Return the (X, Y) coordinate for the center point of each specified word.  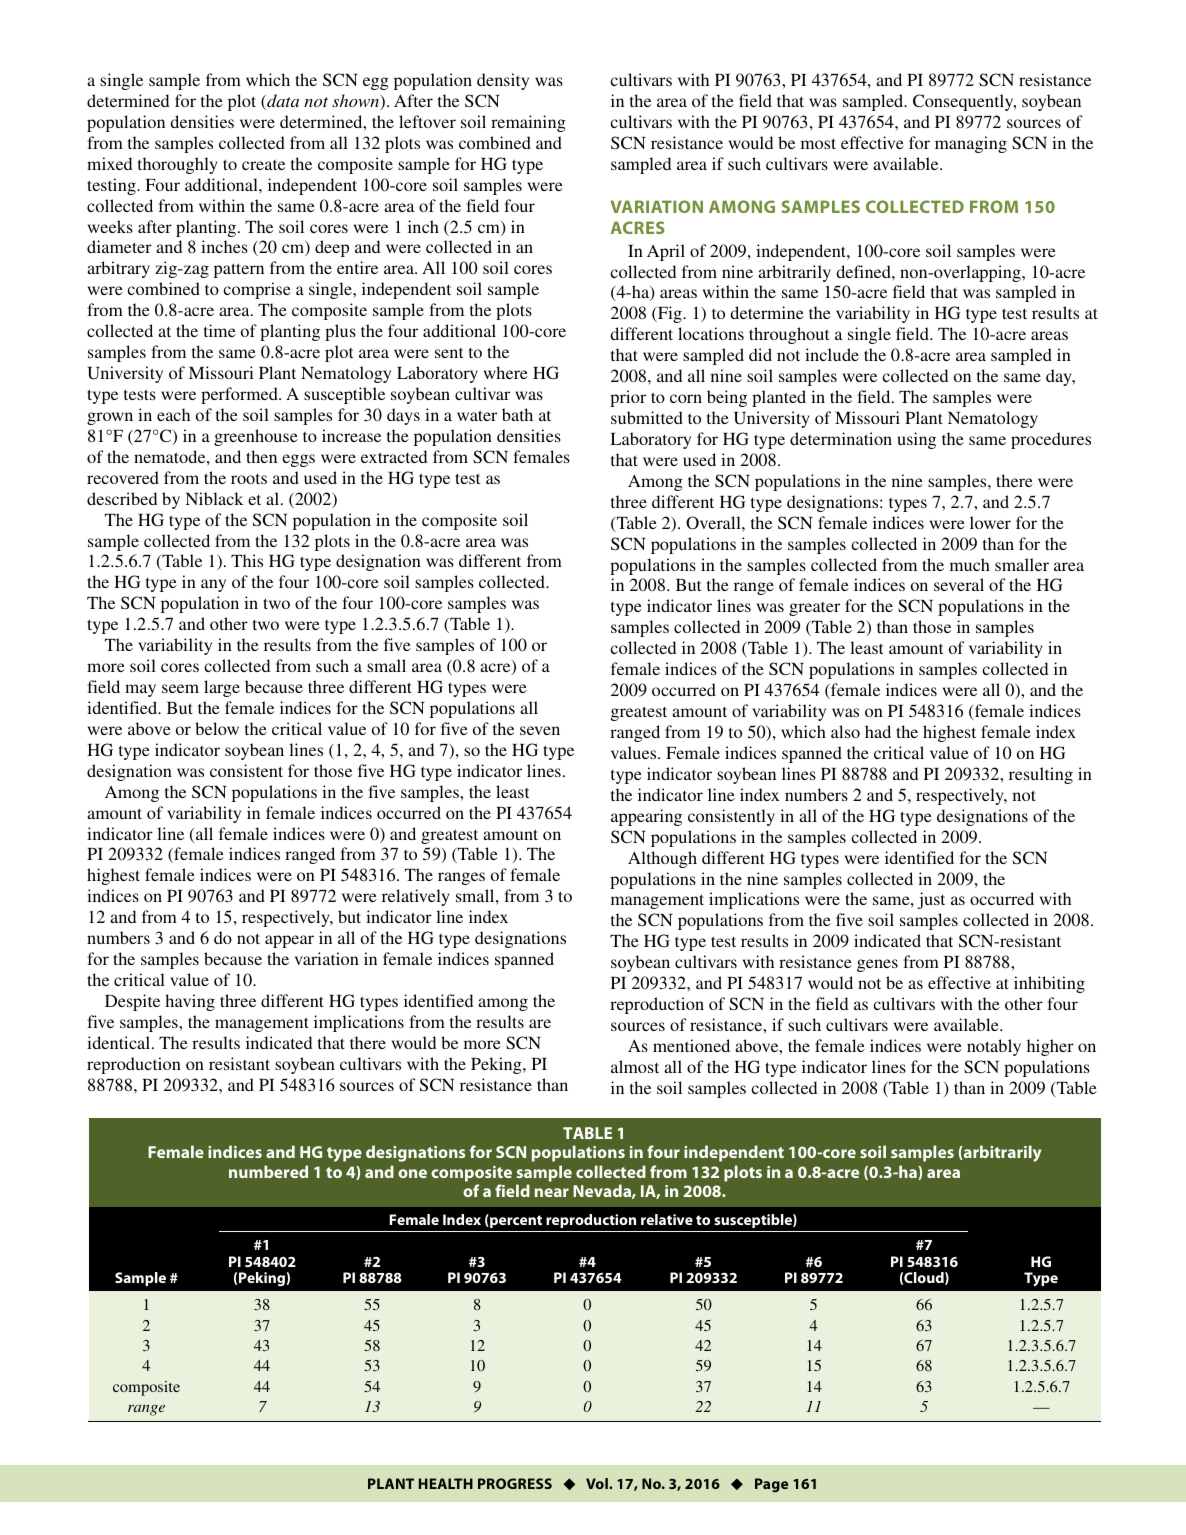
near (552, 1192)
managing (971, 144)
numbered (268, 1171)
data (282, 102)
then (261, 456)
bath (517, 414)
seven (540, 730)
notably (994, 1047)
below (217, 728)
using (916, 440)
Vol (598, 1483)
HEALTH (446, 1483)
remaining (528, 123)
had (878, 731)
